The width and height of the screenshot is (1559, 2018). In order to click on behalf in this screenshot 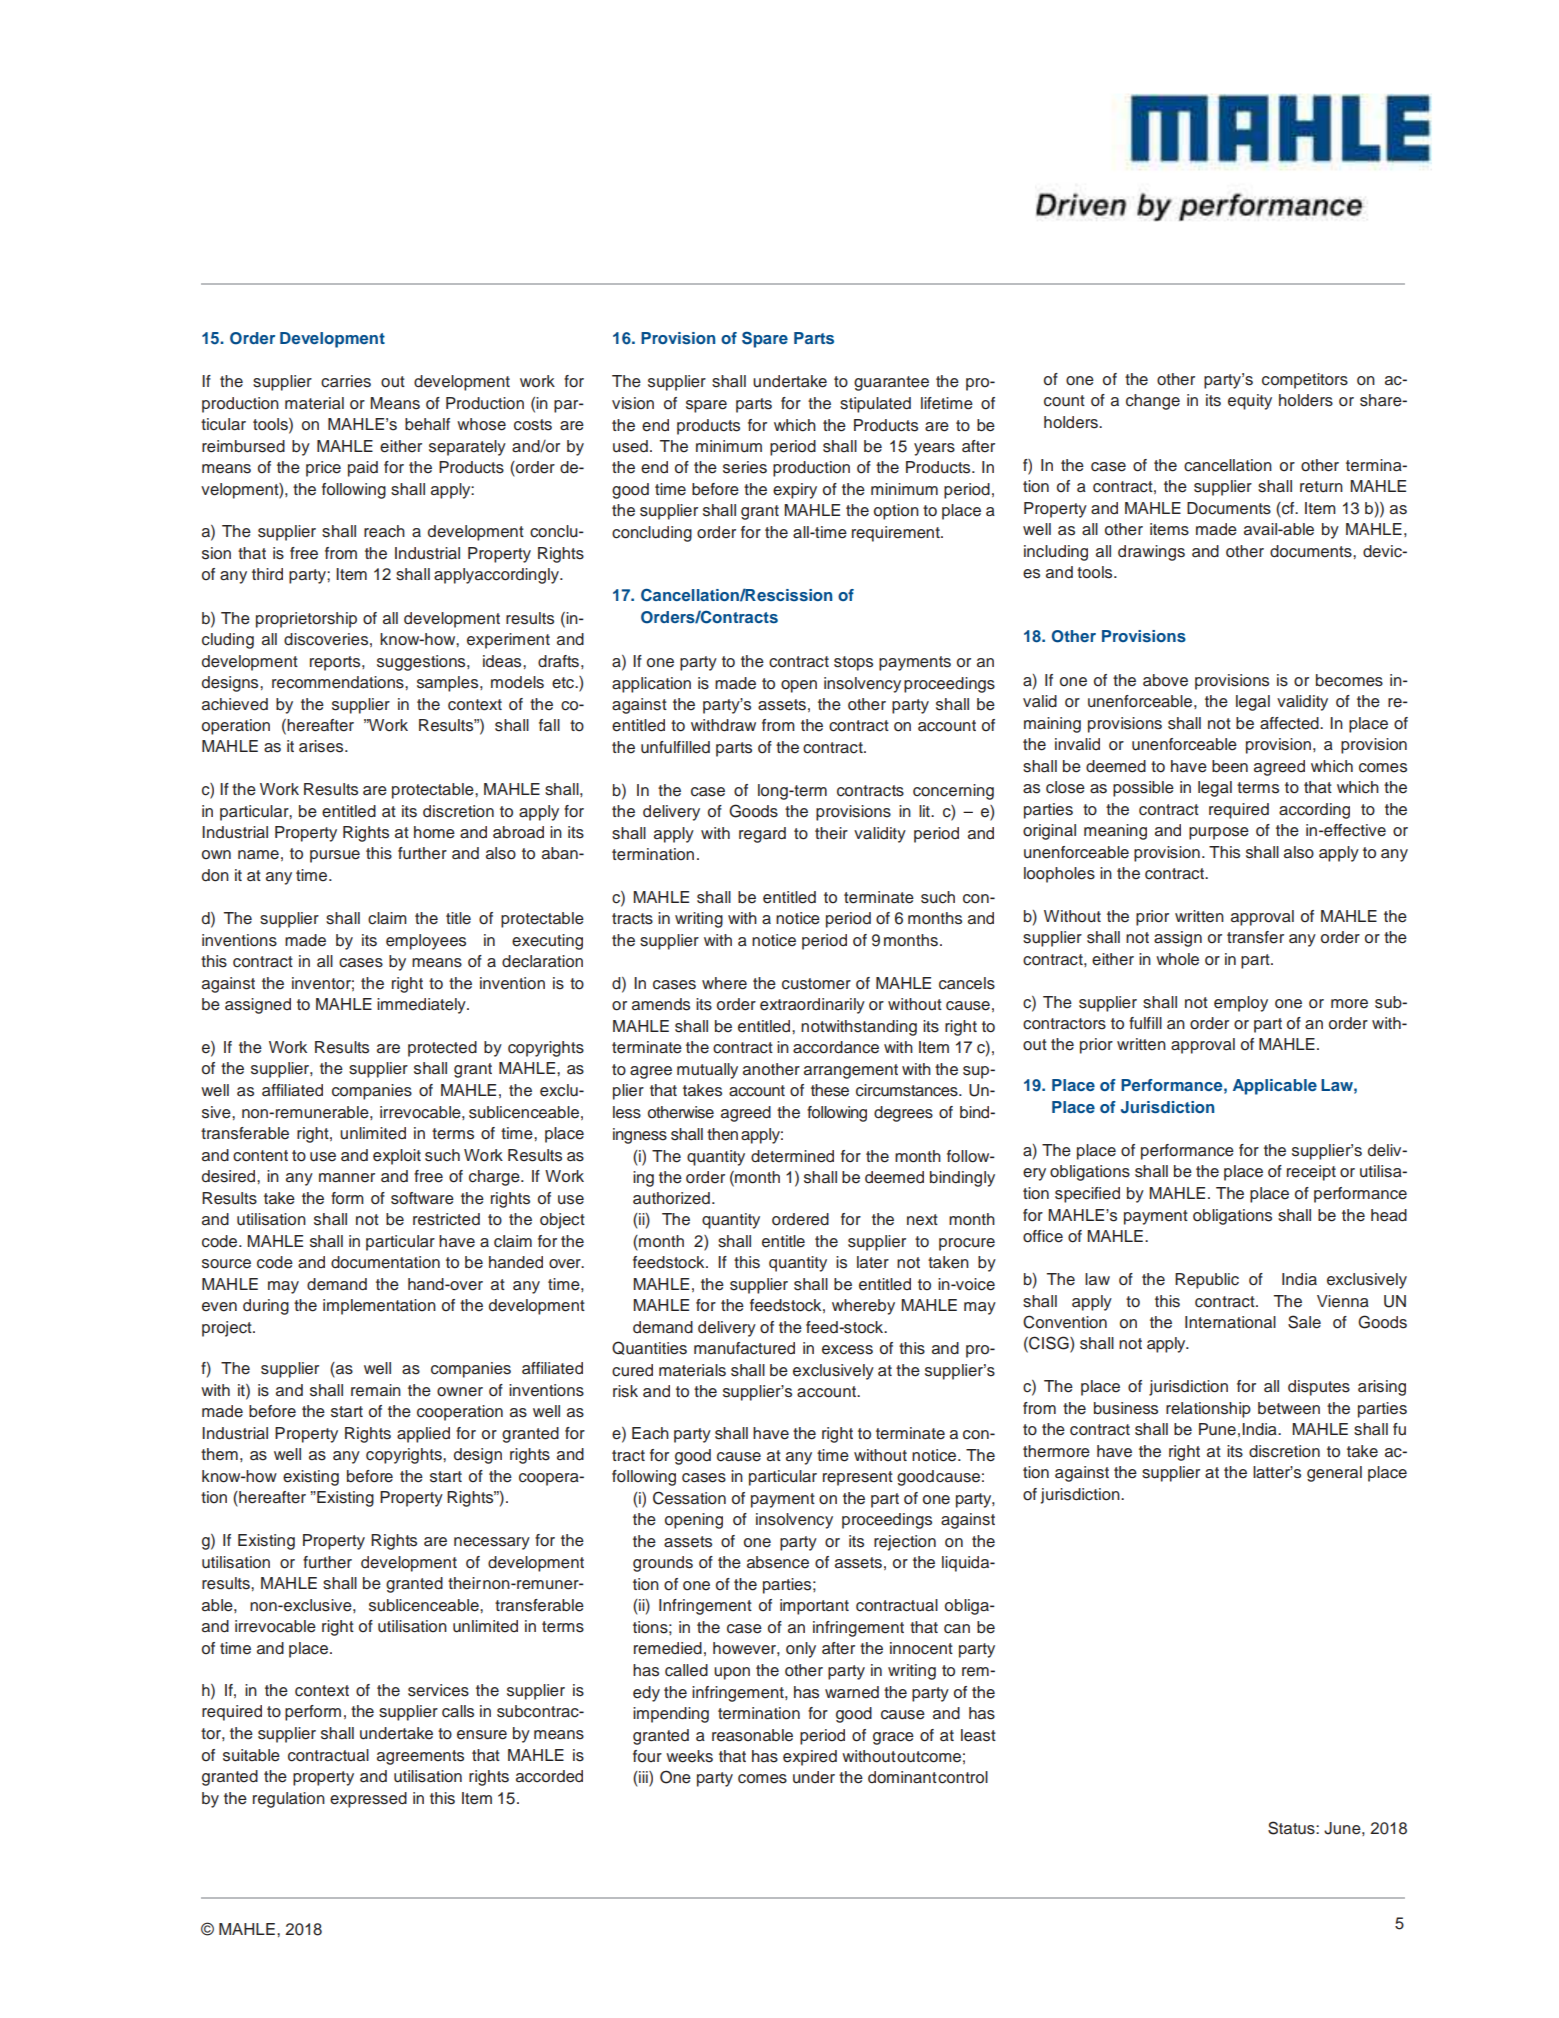, I will do `click(427, 424)`.
